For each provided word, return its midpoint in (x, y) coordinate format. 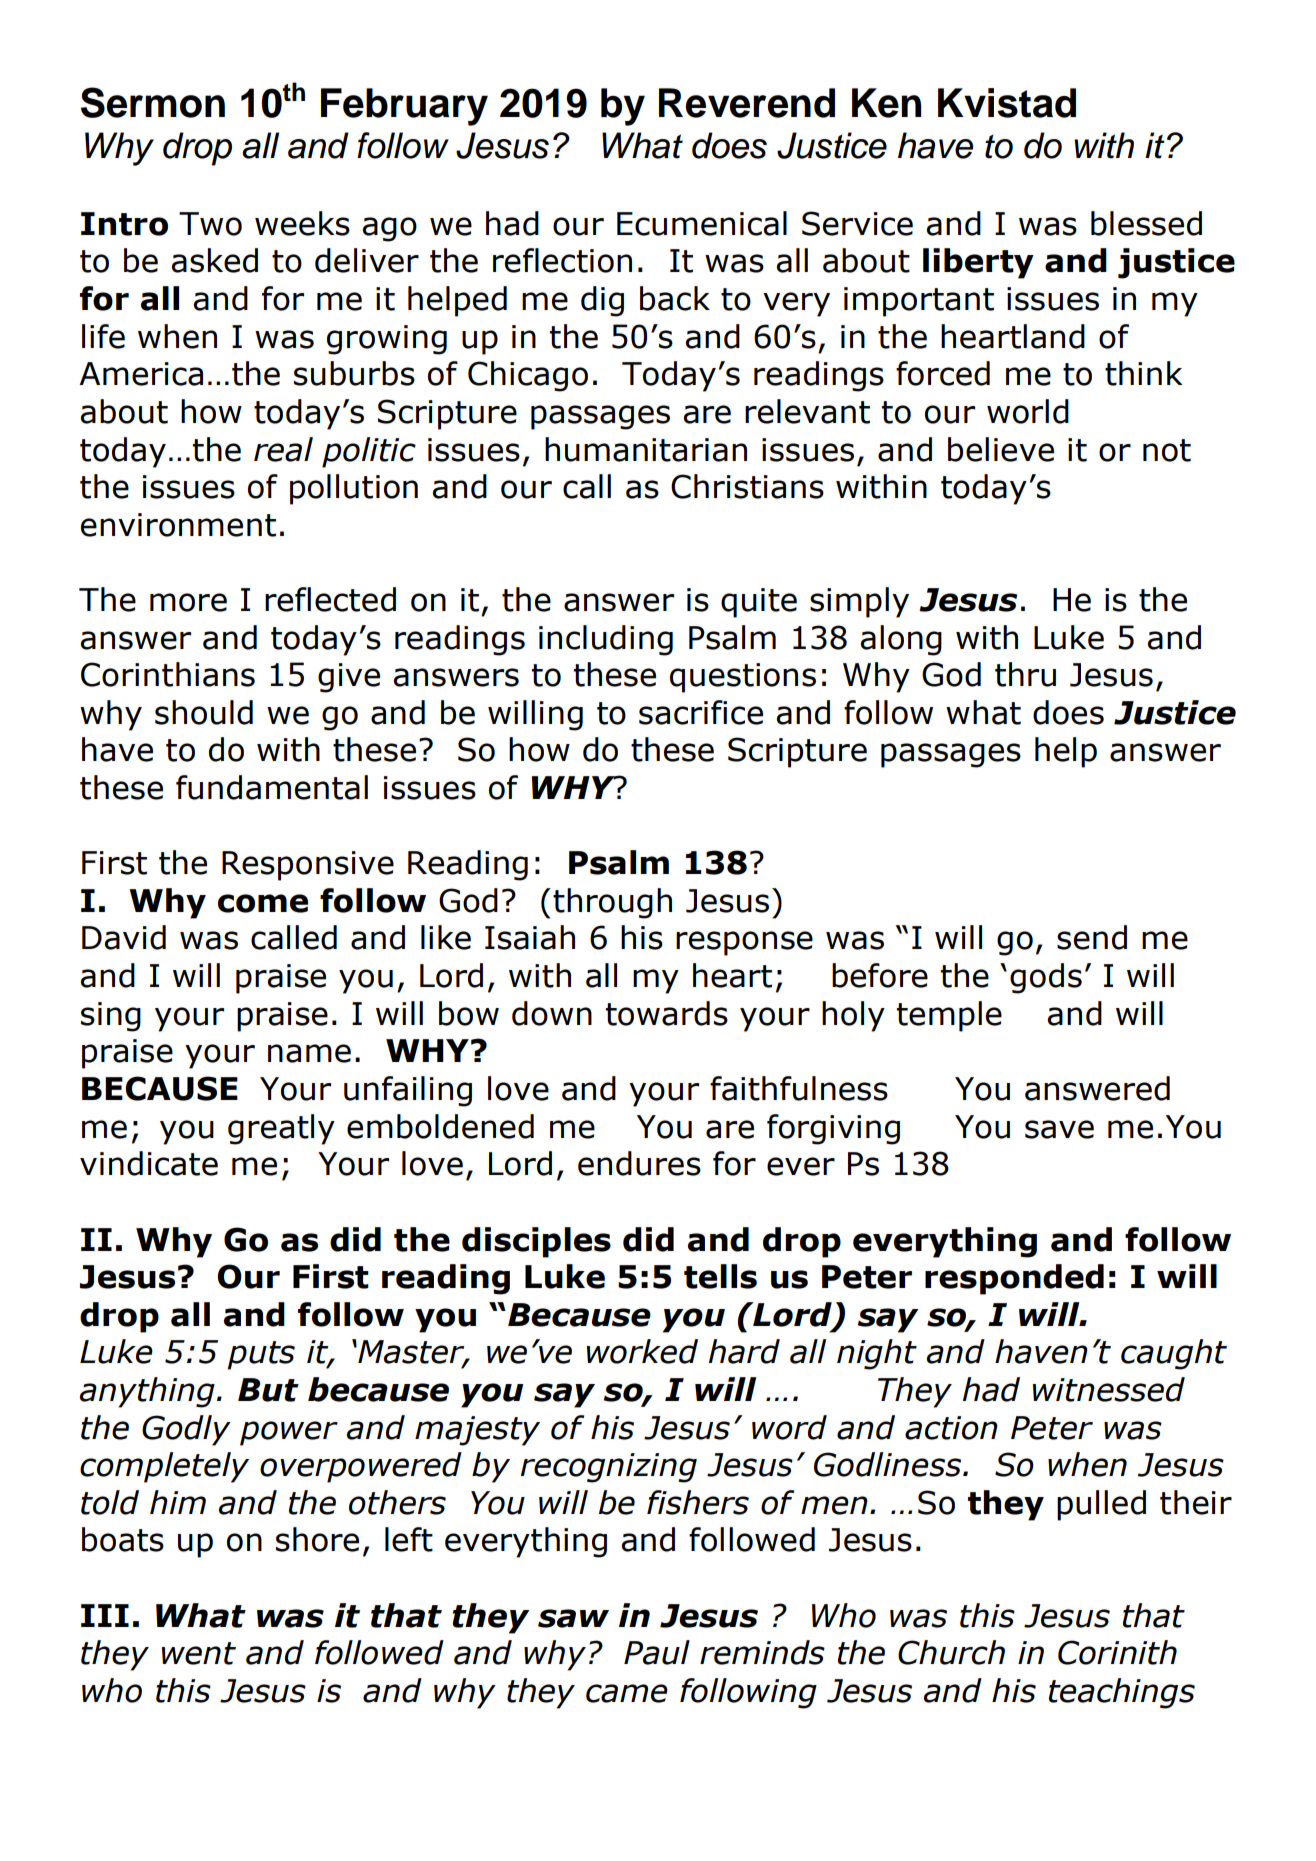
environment (178, 525)
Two (210, 224)
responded (1014, 1279)
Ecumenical (702, 223)
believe (1001, 449)
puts (261, 1355)
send (1092, 937)
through (612, 903)
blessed (1146, 223)
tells (720, 1276)
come (263, 903)
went (199, 1653)
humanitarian (646, 449)
